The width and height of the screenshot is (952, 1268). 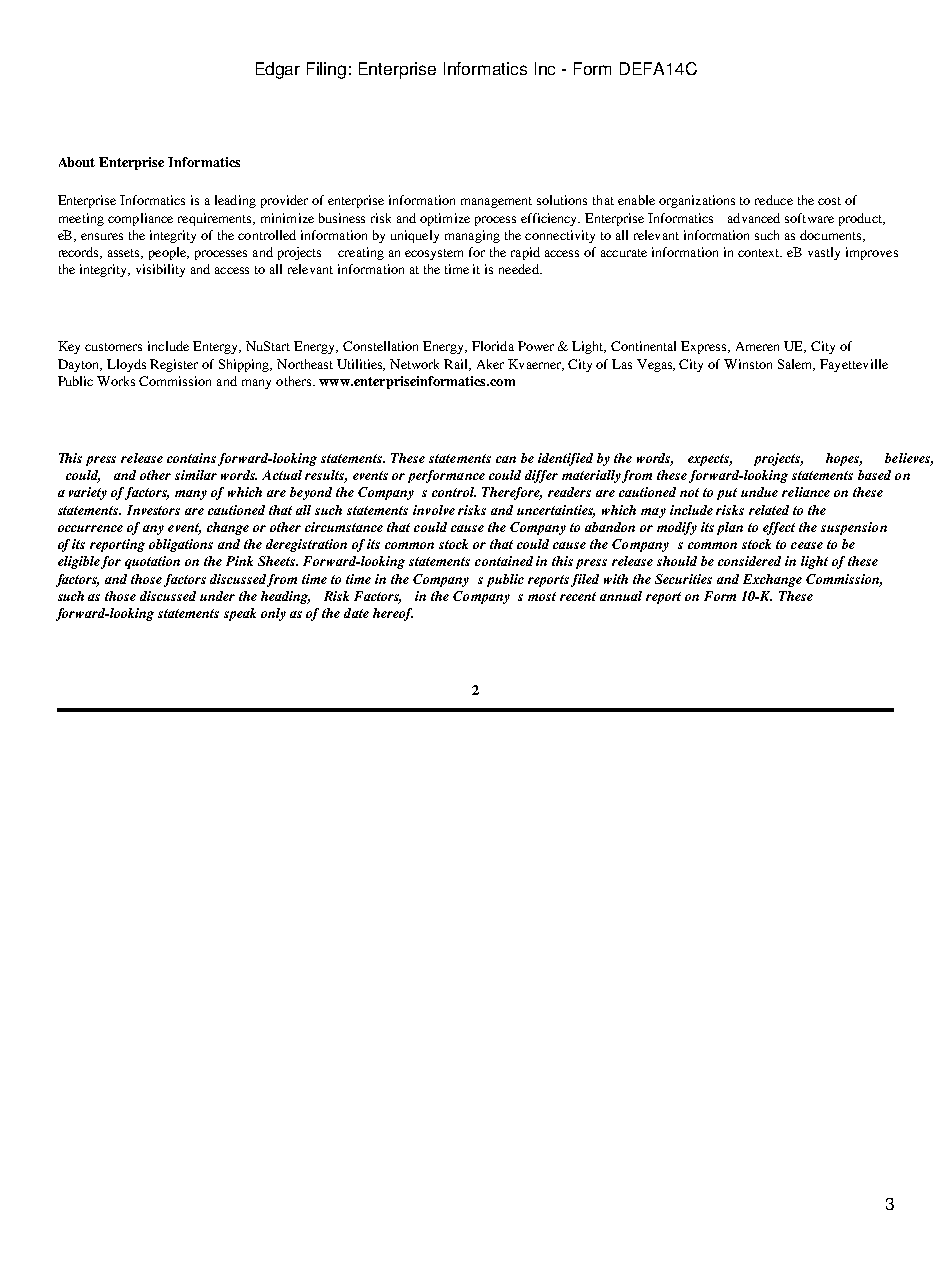 I want to click on contains, so click(x=191, y=458).
